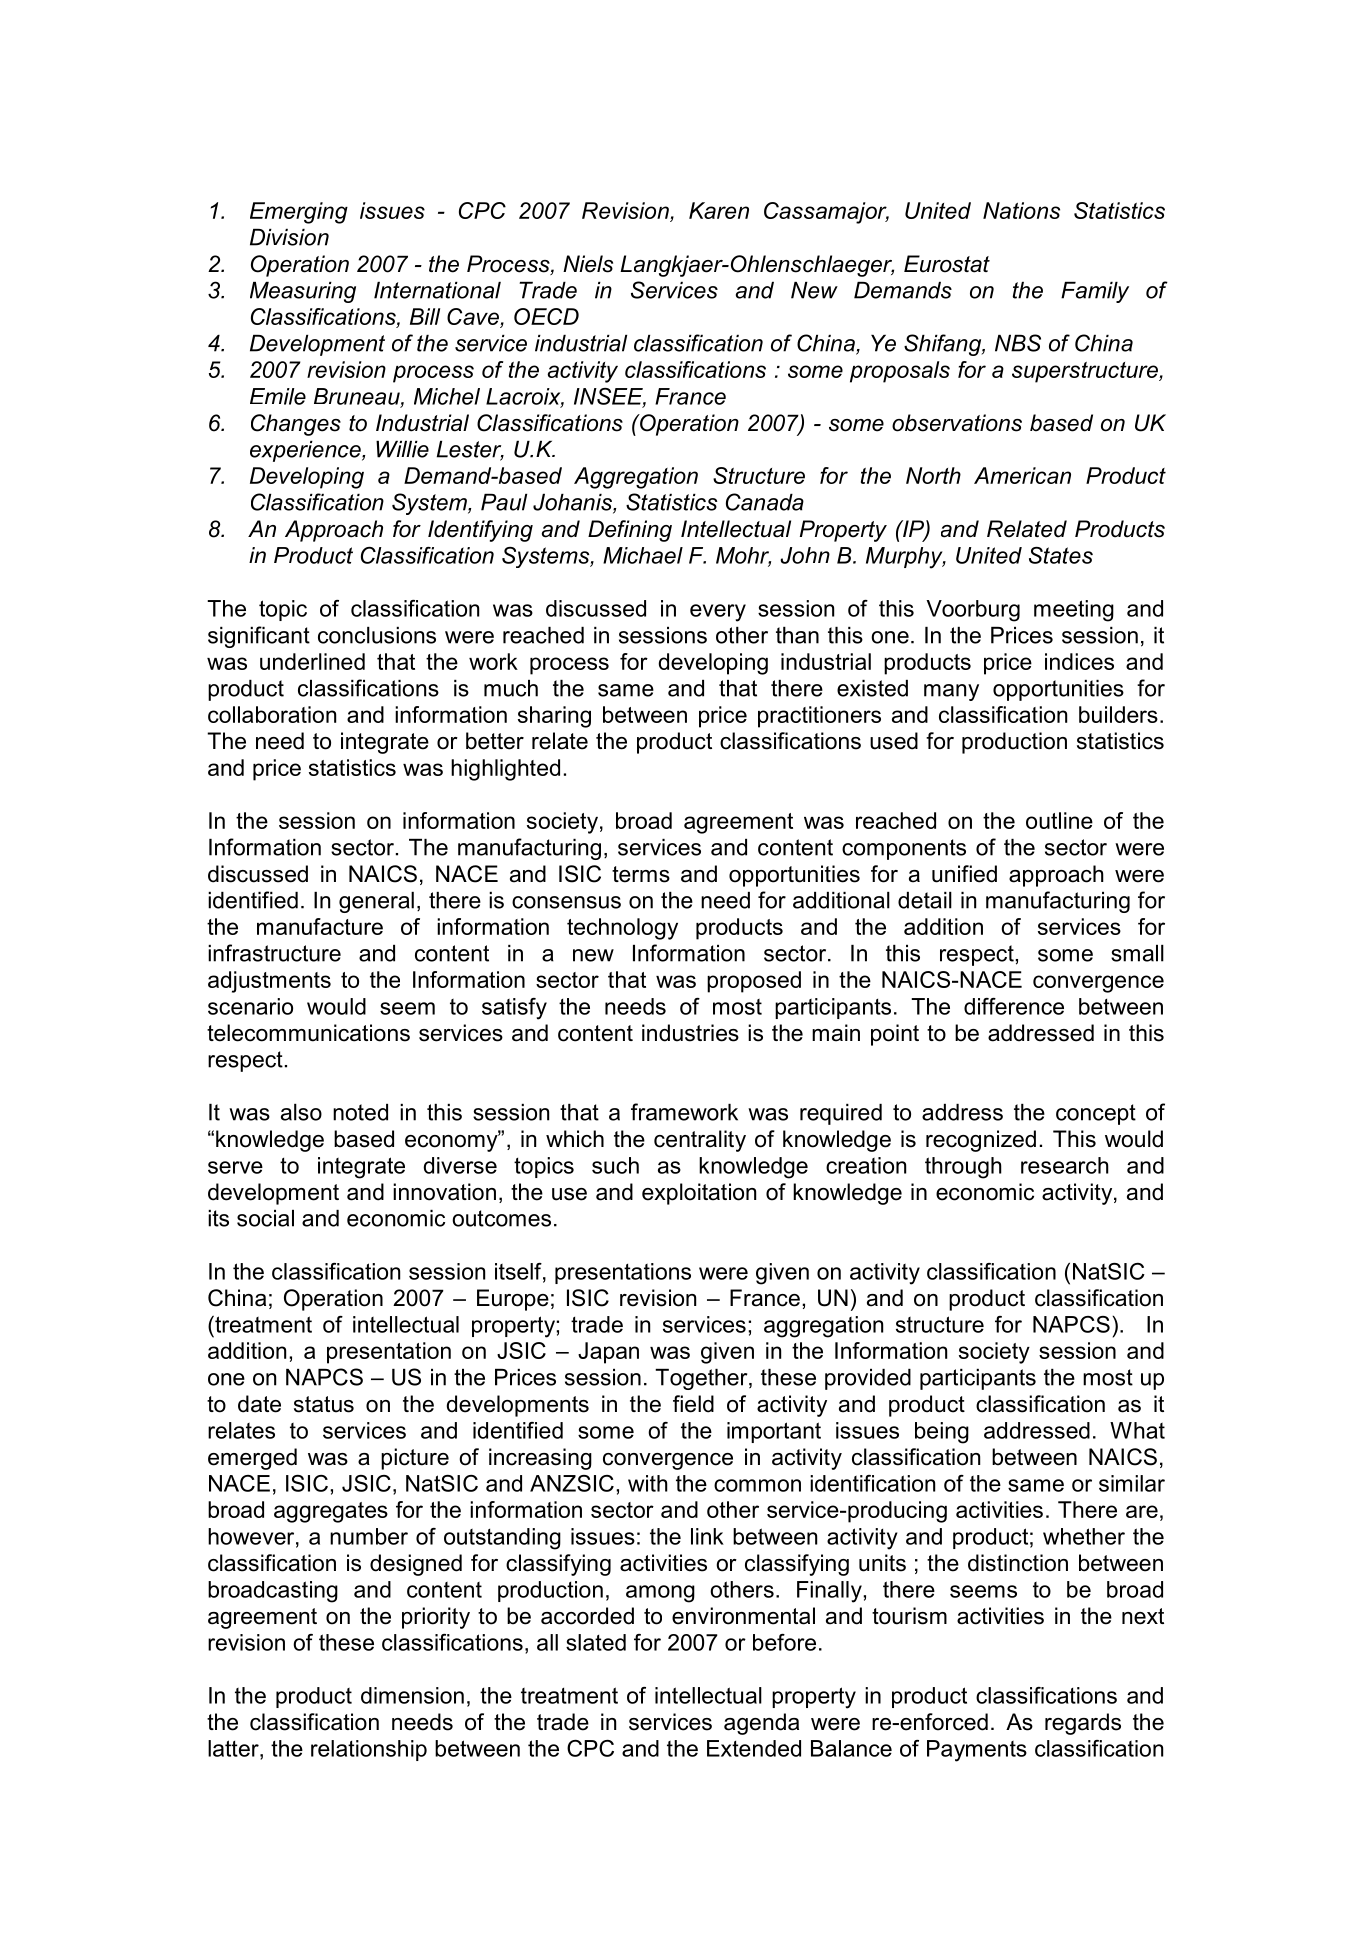 Image resolution: width=1371 pixels, height=1941 pixels. Describe the element at coordinates (1118, 714) in the image. I see `builders` at that location.
